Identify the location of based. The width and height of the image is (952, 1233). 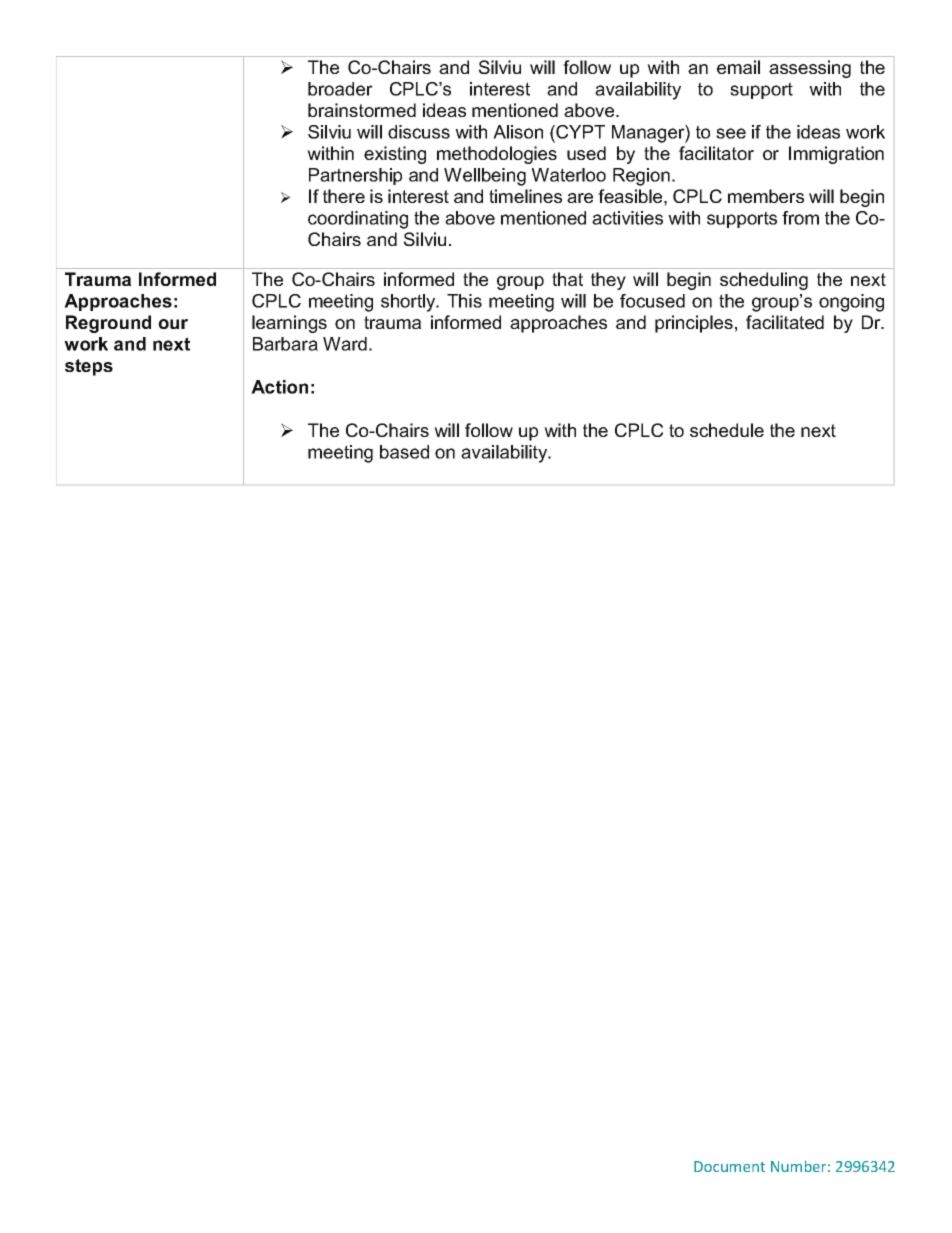
(404, 452).
